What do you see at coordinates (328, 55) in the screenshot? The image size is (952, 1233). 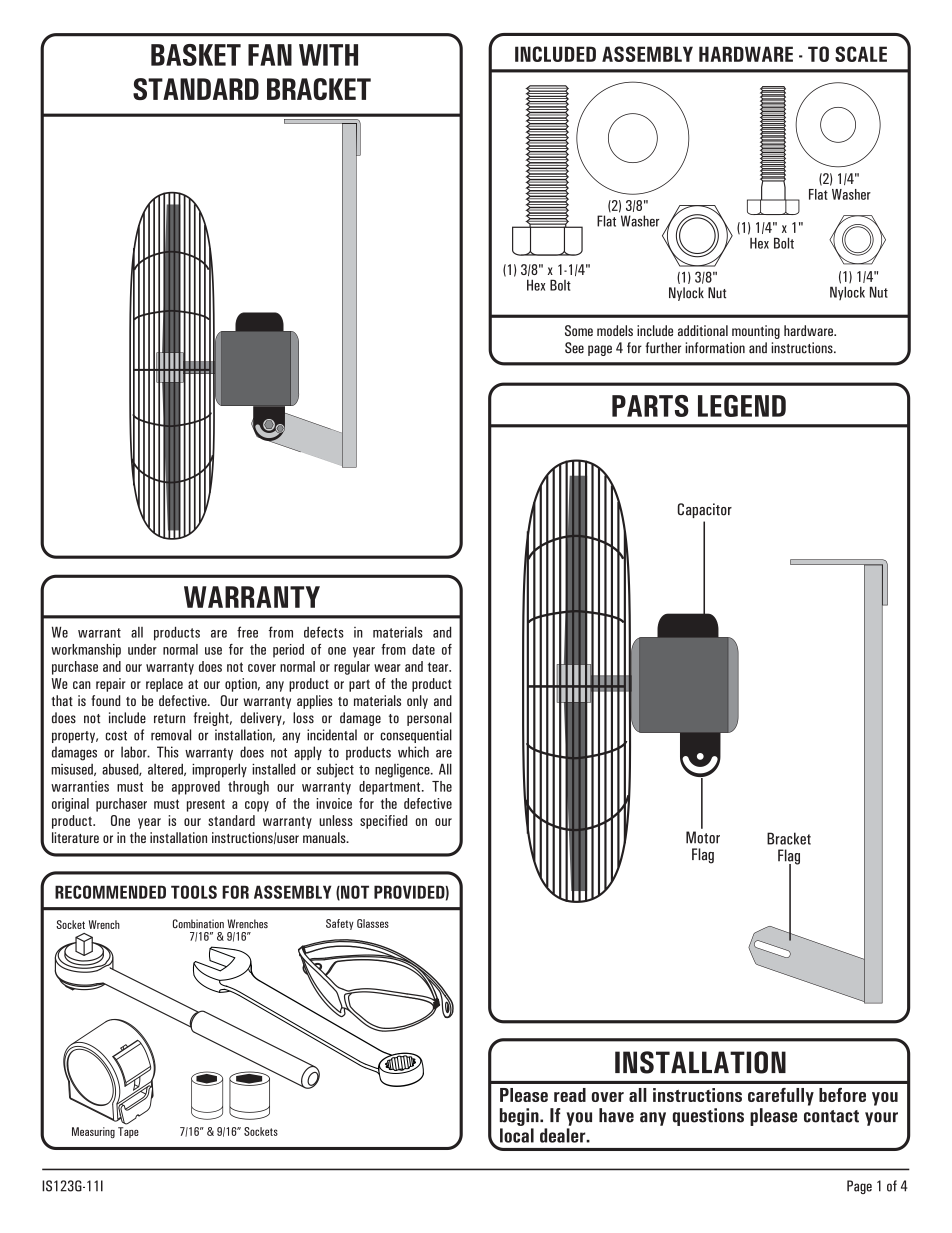 I see `WITH` at bounding box center [328, 55].
